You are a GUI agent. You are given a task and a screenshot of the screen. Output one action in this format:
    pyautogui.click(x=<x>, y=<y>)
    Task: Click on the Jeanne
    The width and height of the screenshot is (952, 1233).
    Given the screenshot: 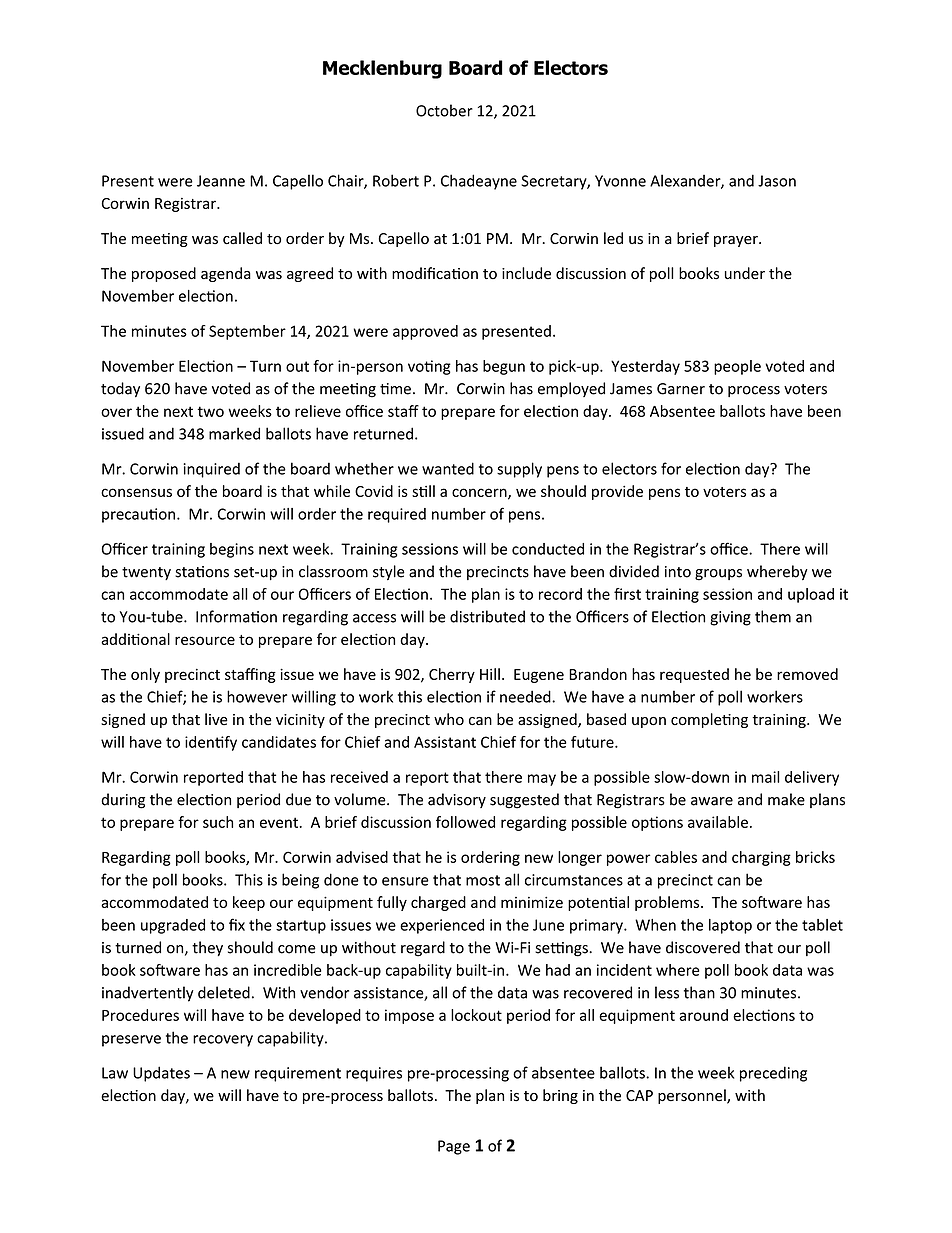 What is the action you would take?
    pyautogui.click(x=221, y=181)
